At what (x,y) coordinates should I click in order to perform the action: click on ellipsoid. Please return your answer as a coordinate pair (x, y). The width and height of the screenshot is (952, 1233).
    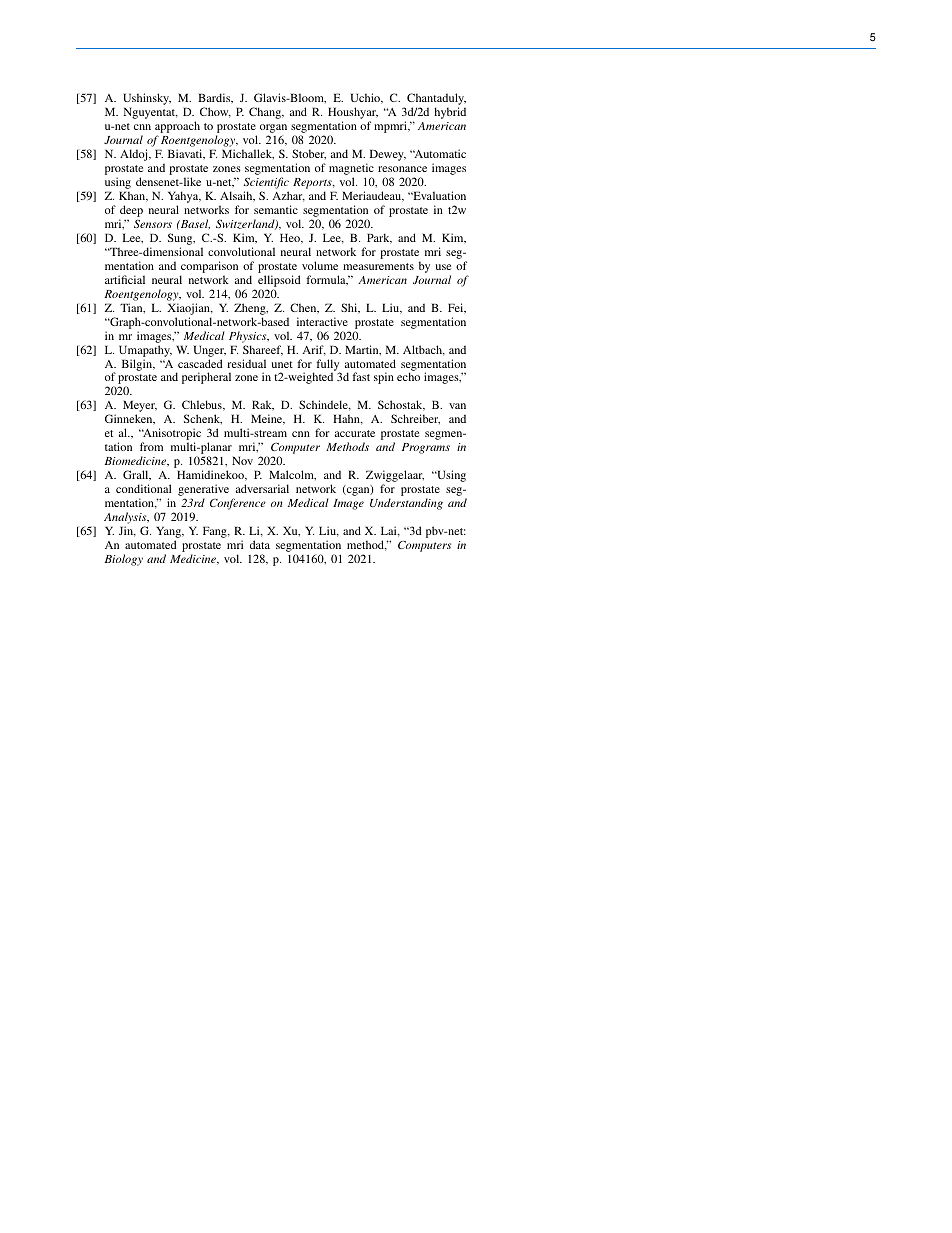
    Looking at the image, I should click on (279, 281).
